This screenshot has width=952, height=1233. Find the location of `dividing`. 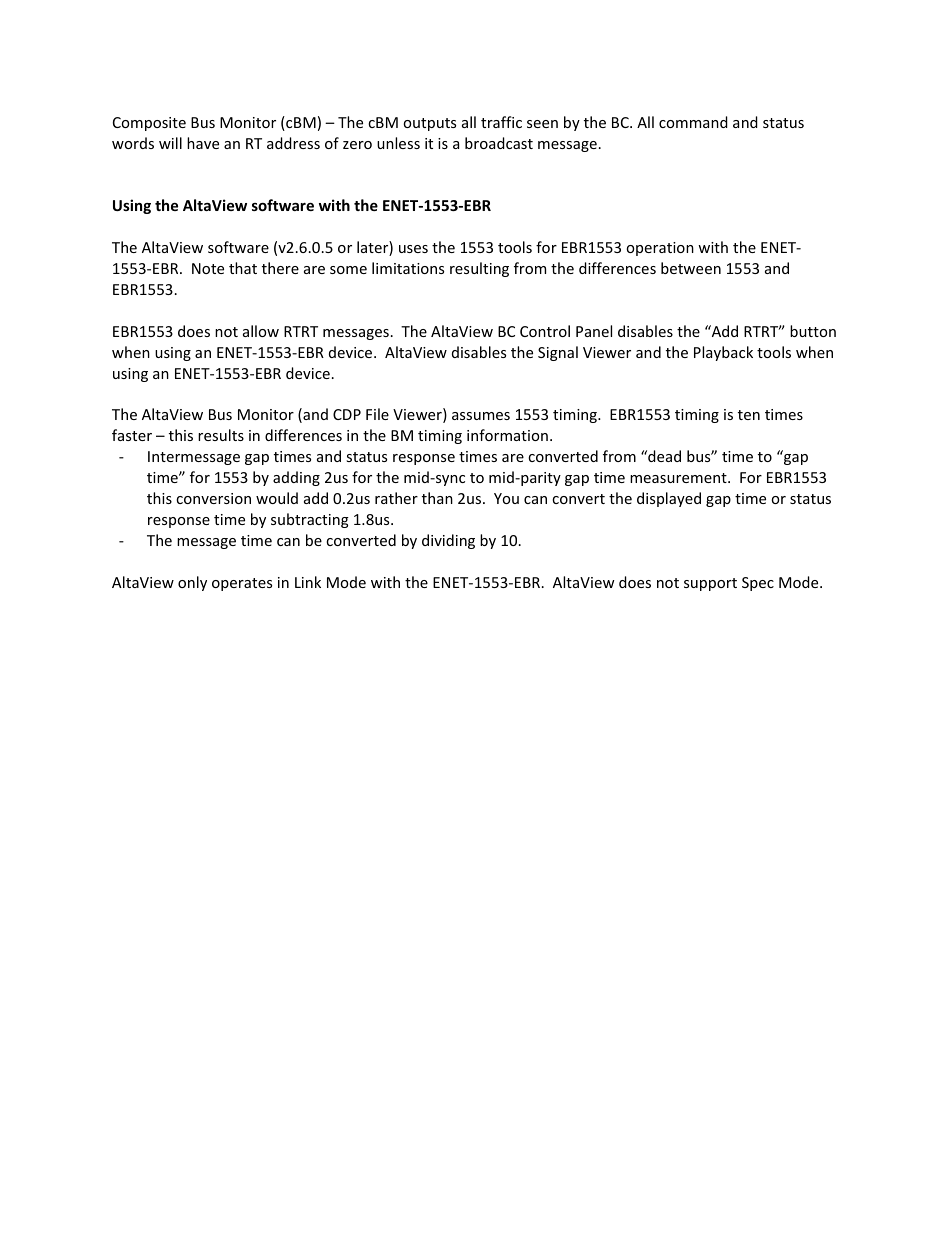

dividing is located at coordinates (448, 541).
